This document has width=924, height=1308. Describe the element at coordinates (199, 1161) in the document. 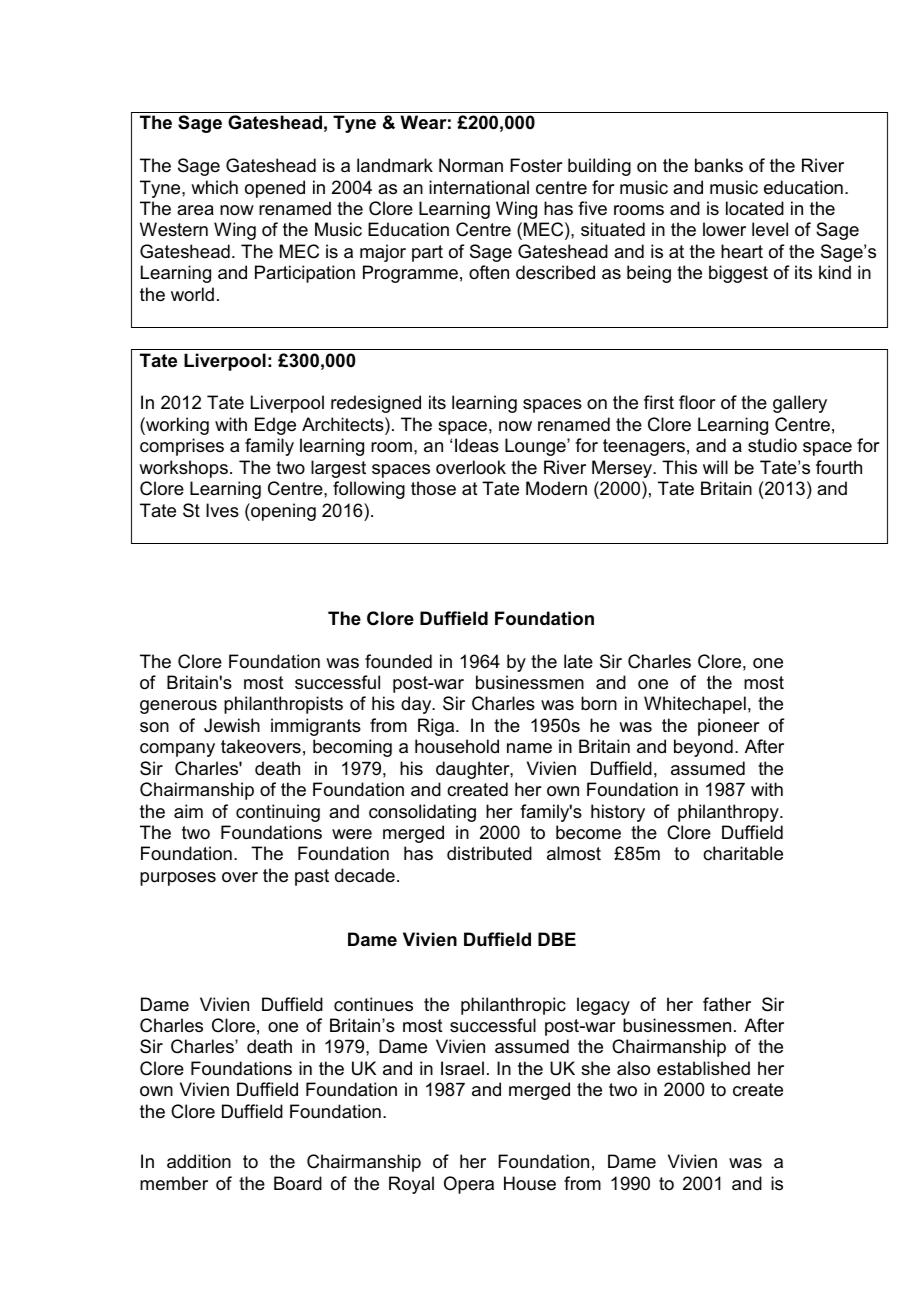

I see `addition` at that location.
